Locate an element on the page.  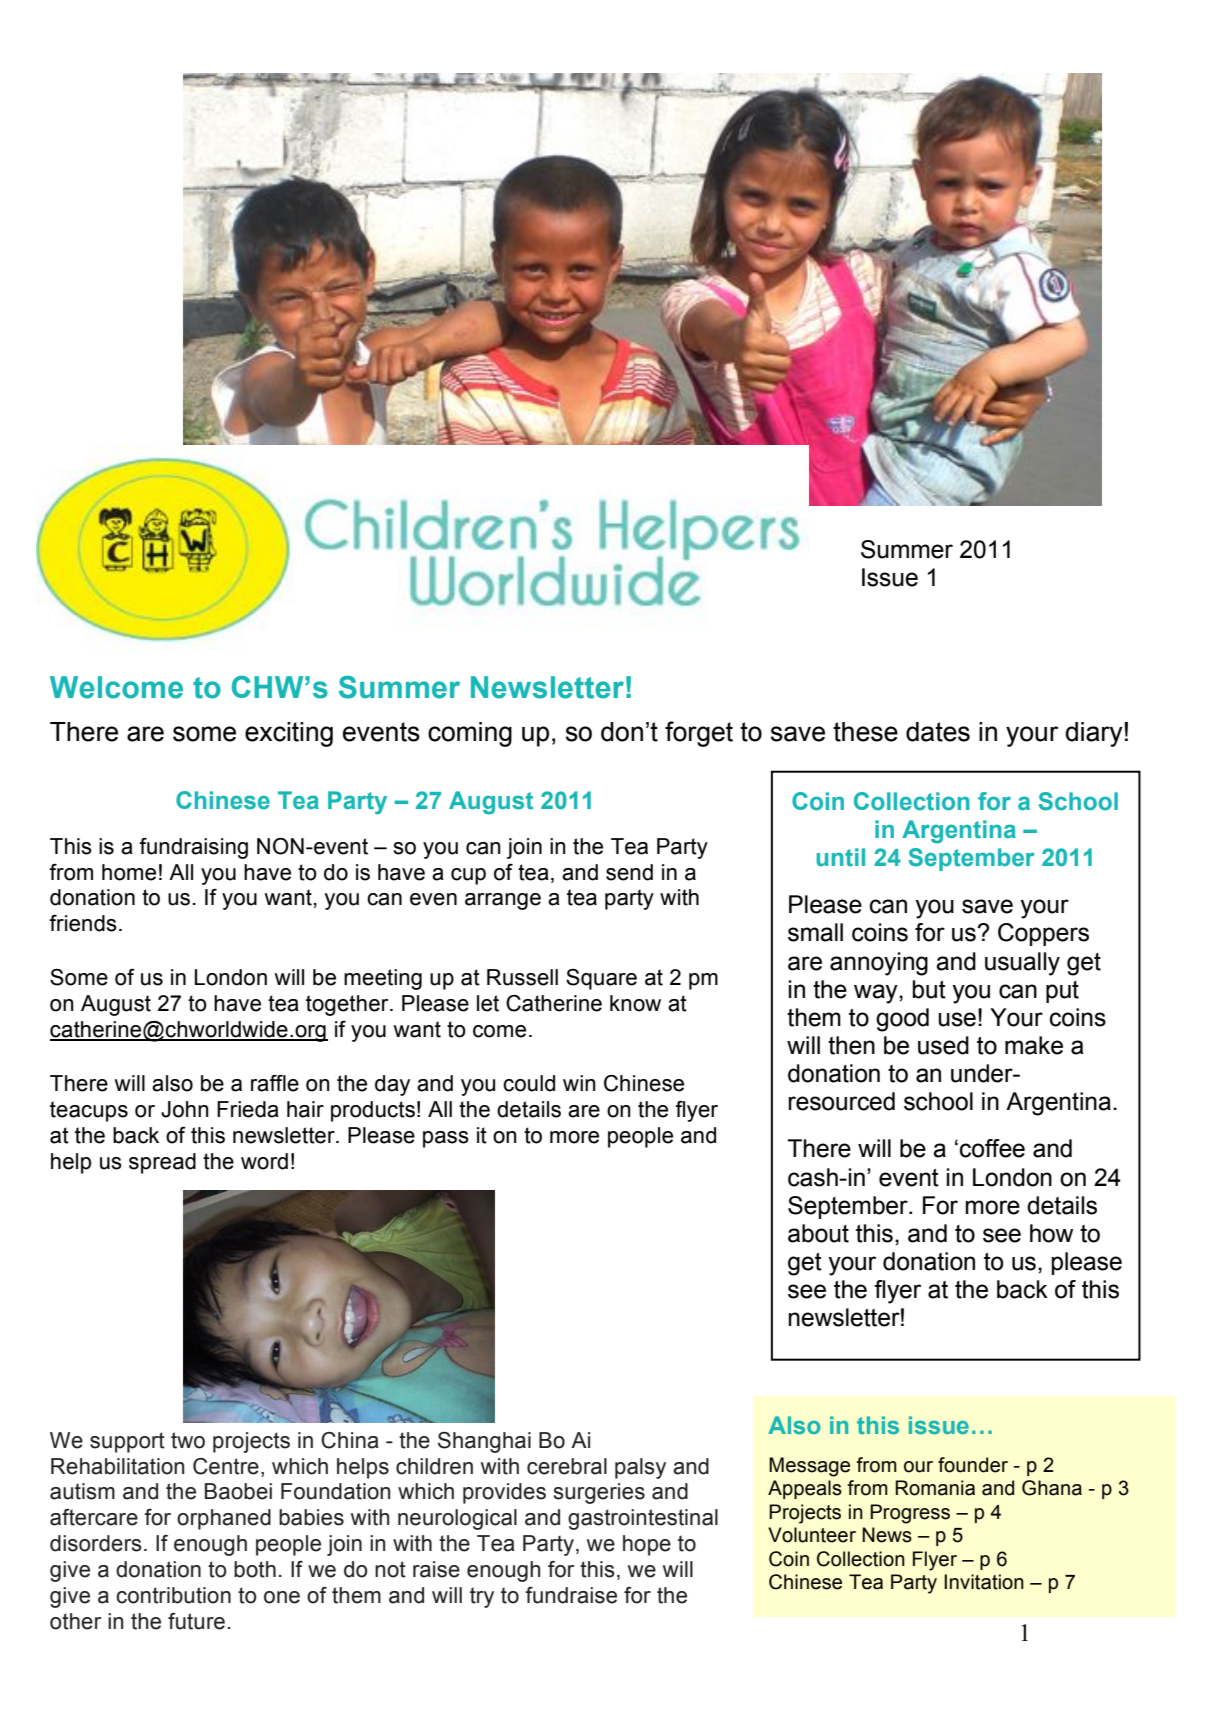
know is located at coordinates (635, 1003).
